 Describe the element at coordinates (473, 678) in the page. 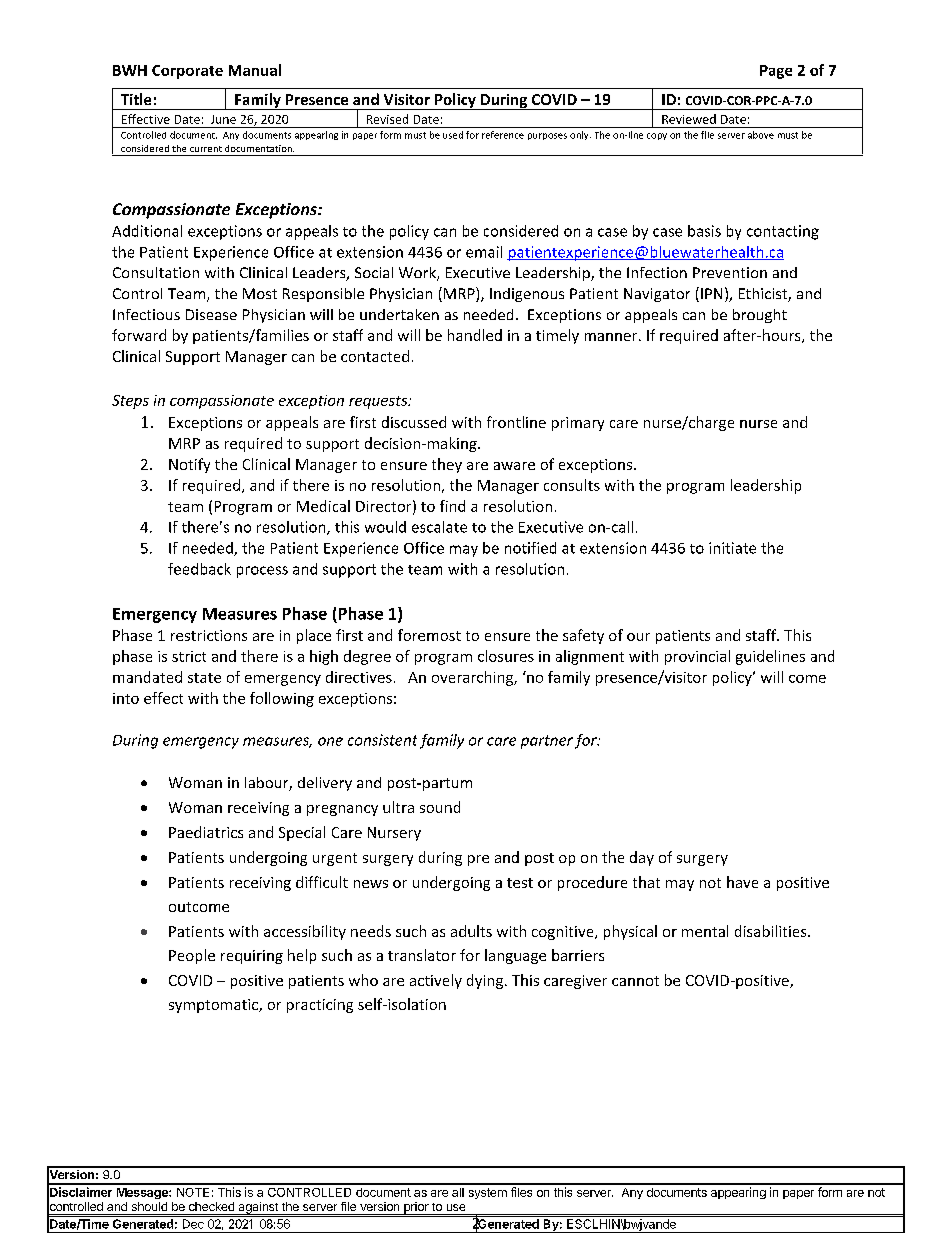

I see `overarching` at that location.
